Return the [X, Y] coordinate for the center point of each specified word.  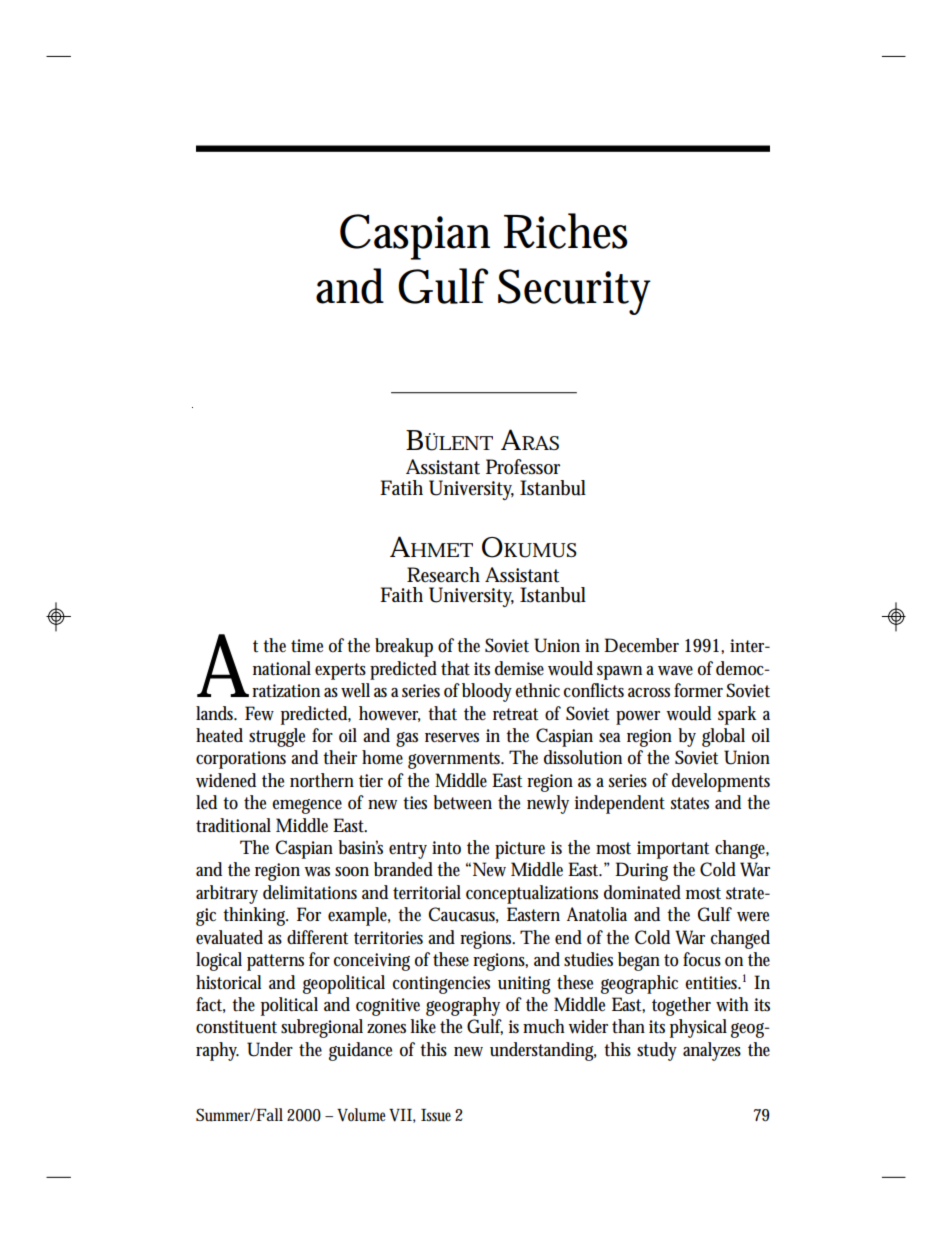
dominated [642, 892]
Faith [401, 595]
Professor [523, 467]
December [641, 645]
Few [259, 713]
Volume [363, 1115]
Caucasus [463, 915]
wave [675, 671]
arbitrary [227, 894]
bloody [489, 692]
